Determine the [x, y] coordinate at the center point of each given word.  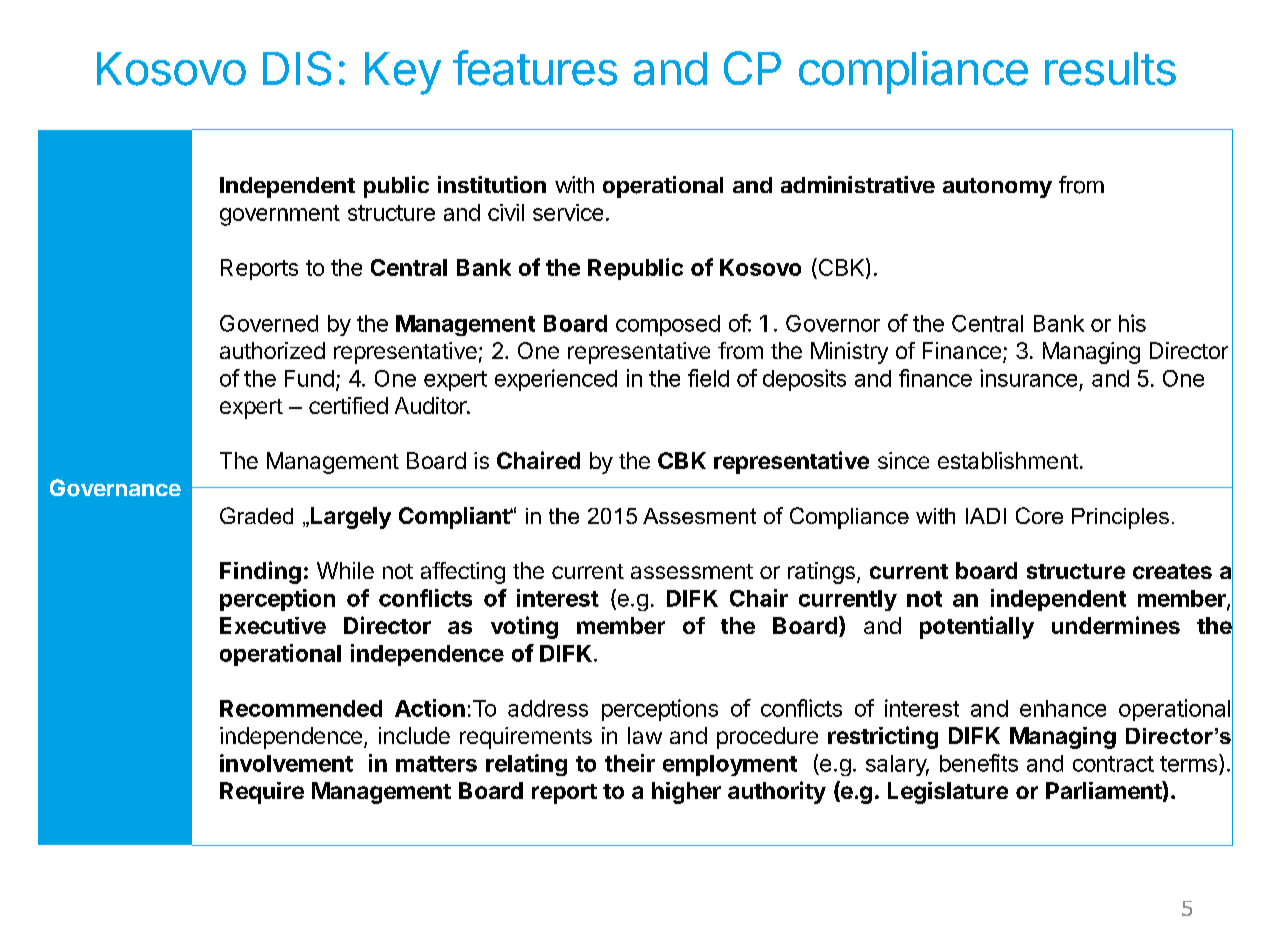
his [1132, 323]
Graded [256, 515]
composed [668, 325]
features [535, 68]
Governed [269, 323]
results [1110, 69]
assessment [692, 571]
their [630, 763]
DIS [297, 68]
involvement [286, 763]
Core [1039, 515]
